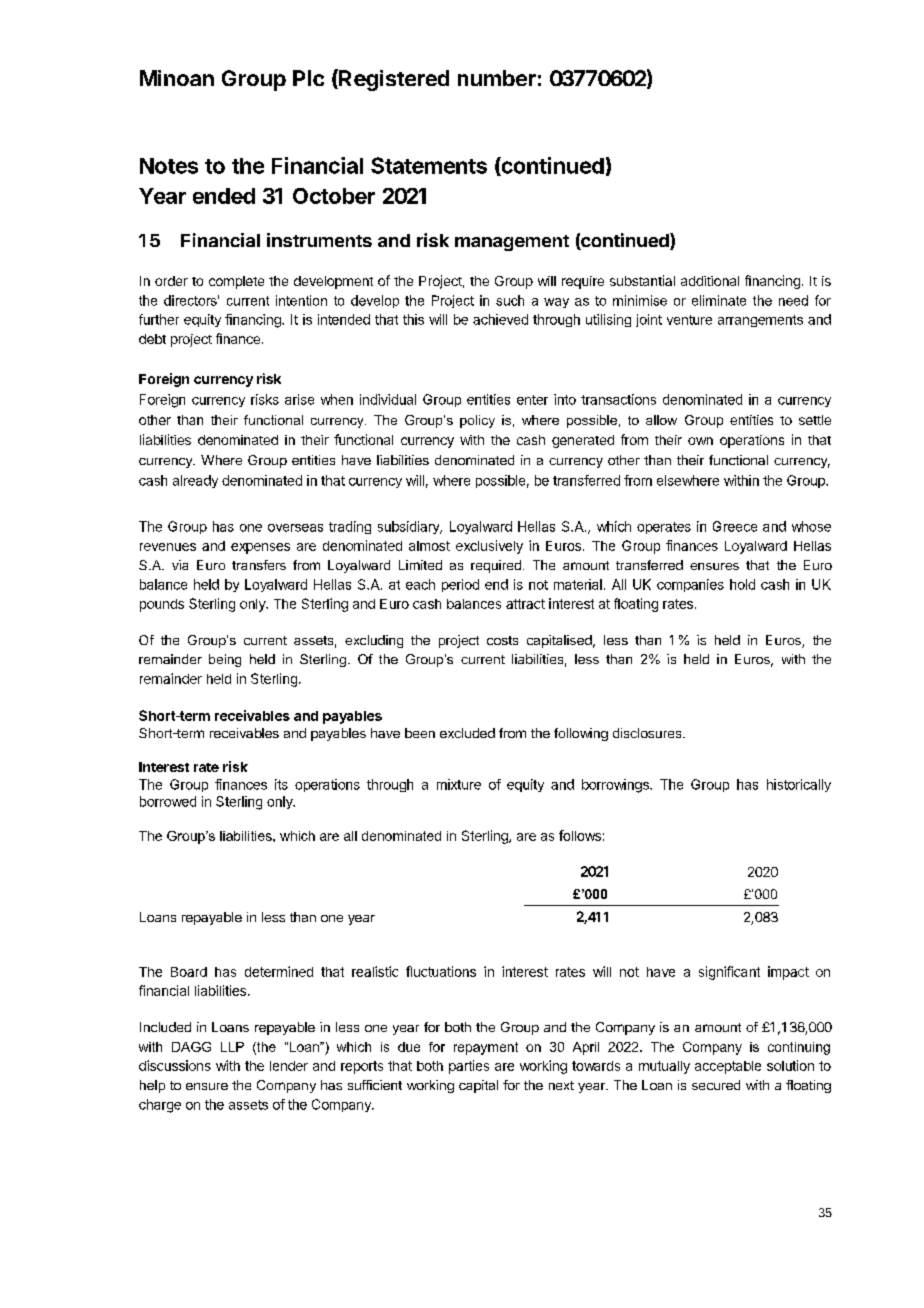 The height and width of the document is (1308, 924). Describe the element at coordinates (460, 585) in the document. I see `period` at that location.
